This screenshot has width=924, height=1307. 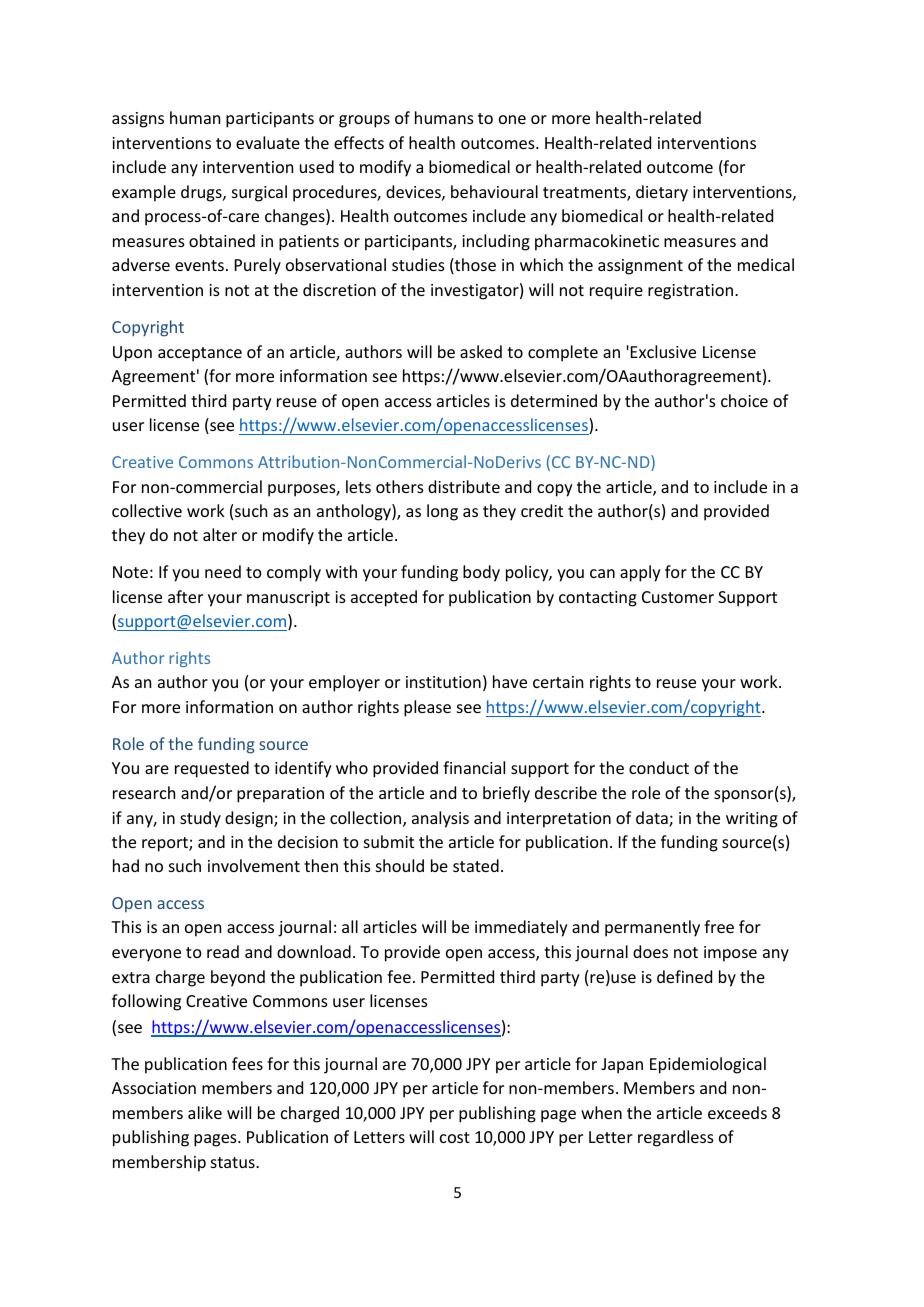 I want to click on acceptance, so click(x=200, y=354).
